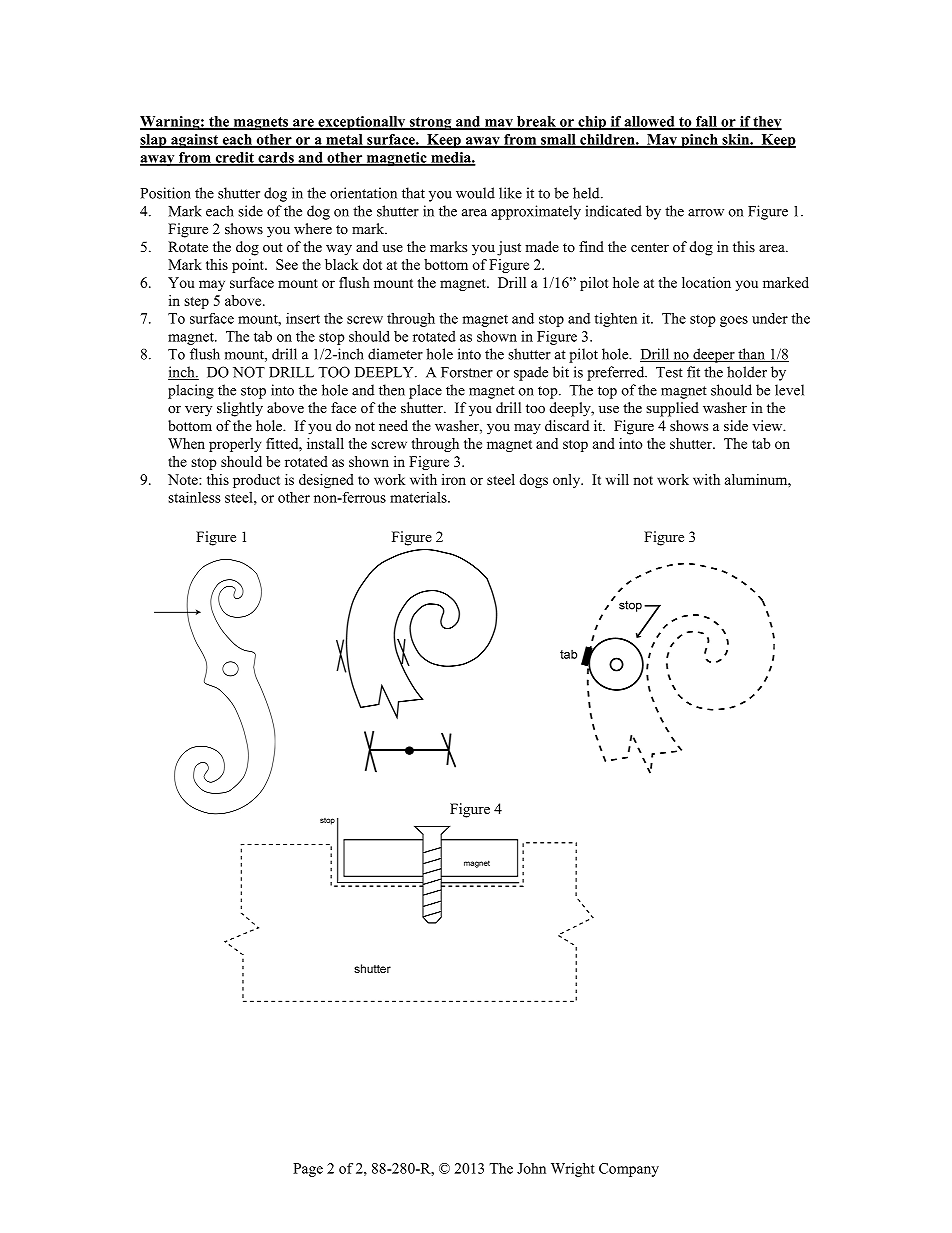 The height and width of the page is (1233, 952). Describe the element at coordinates (707, 122) in the page. I see `fall` at that location.
